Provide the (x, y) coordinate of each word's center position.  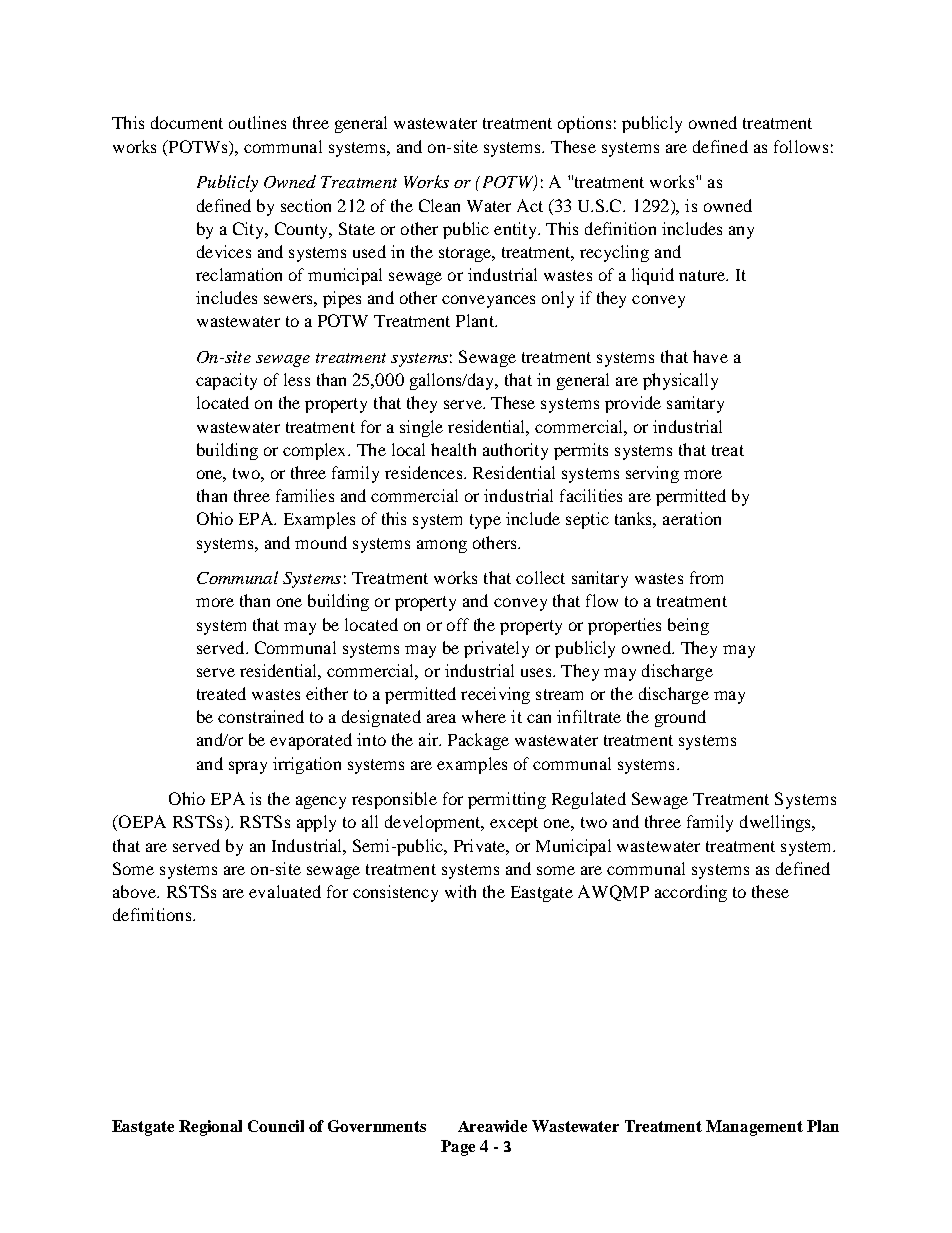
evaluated (285, 891)
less (297, 379)
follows (801, 146)
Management (754, 1128)
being (688, 626)
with (460, 891)
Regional (210, 1128)
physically (680, 381)
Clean (439, 205)
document (187, 122)
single (421, 428)
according (691, 893)
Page (458, 1148)
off (458, 624)
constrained (261, 716)
